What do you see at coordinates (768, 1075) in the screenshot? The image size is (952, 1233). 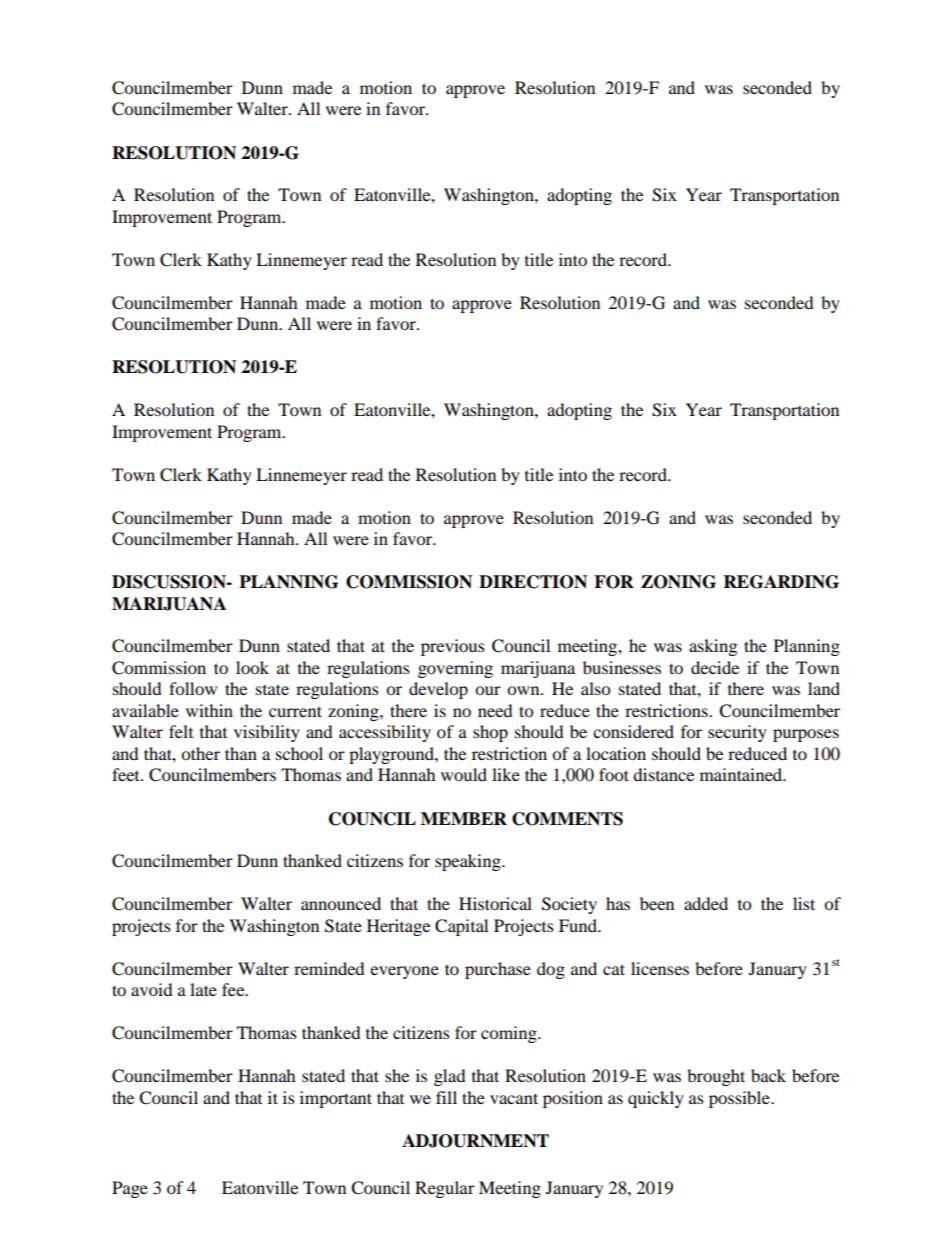 I see `back` at bounding box center [768, 1075].
